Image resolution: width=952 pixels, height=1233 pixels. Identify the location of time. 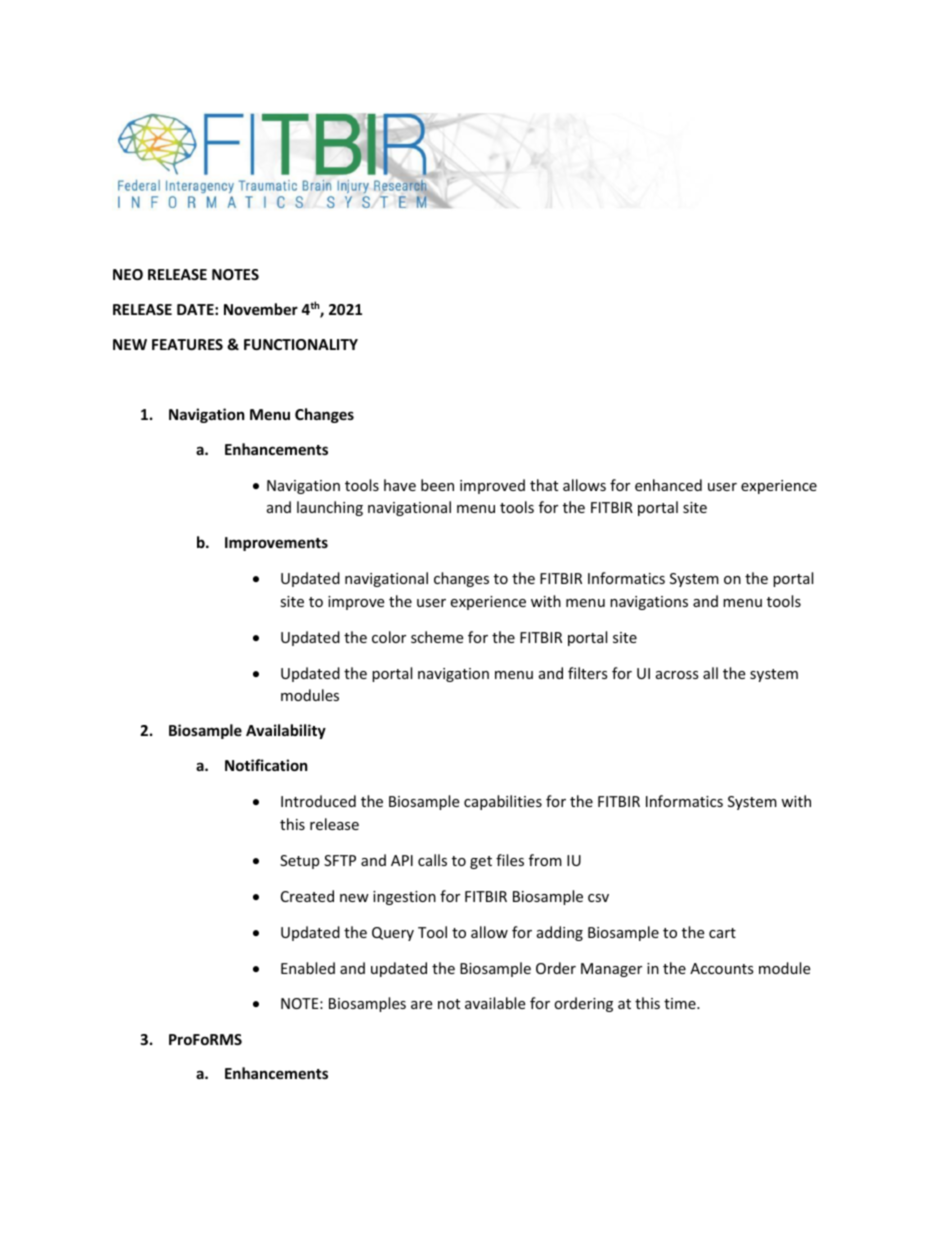
(681, 1003).
